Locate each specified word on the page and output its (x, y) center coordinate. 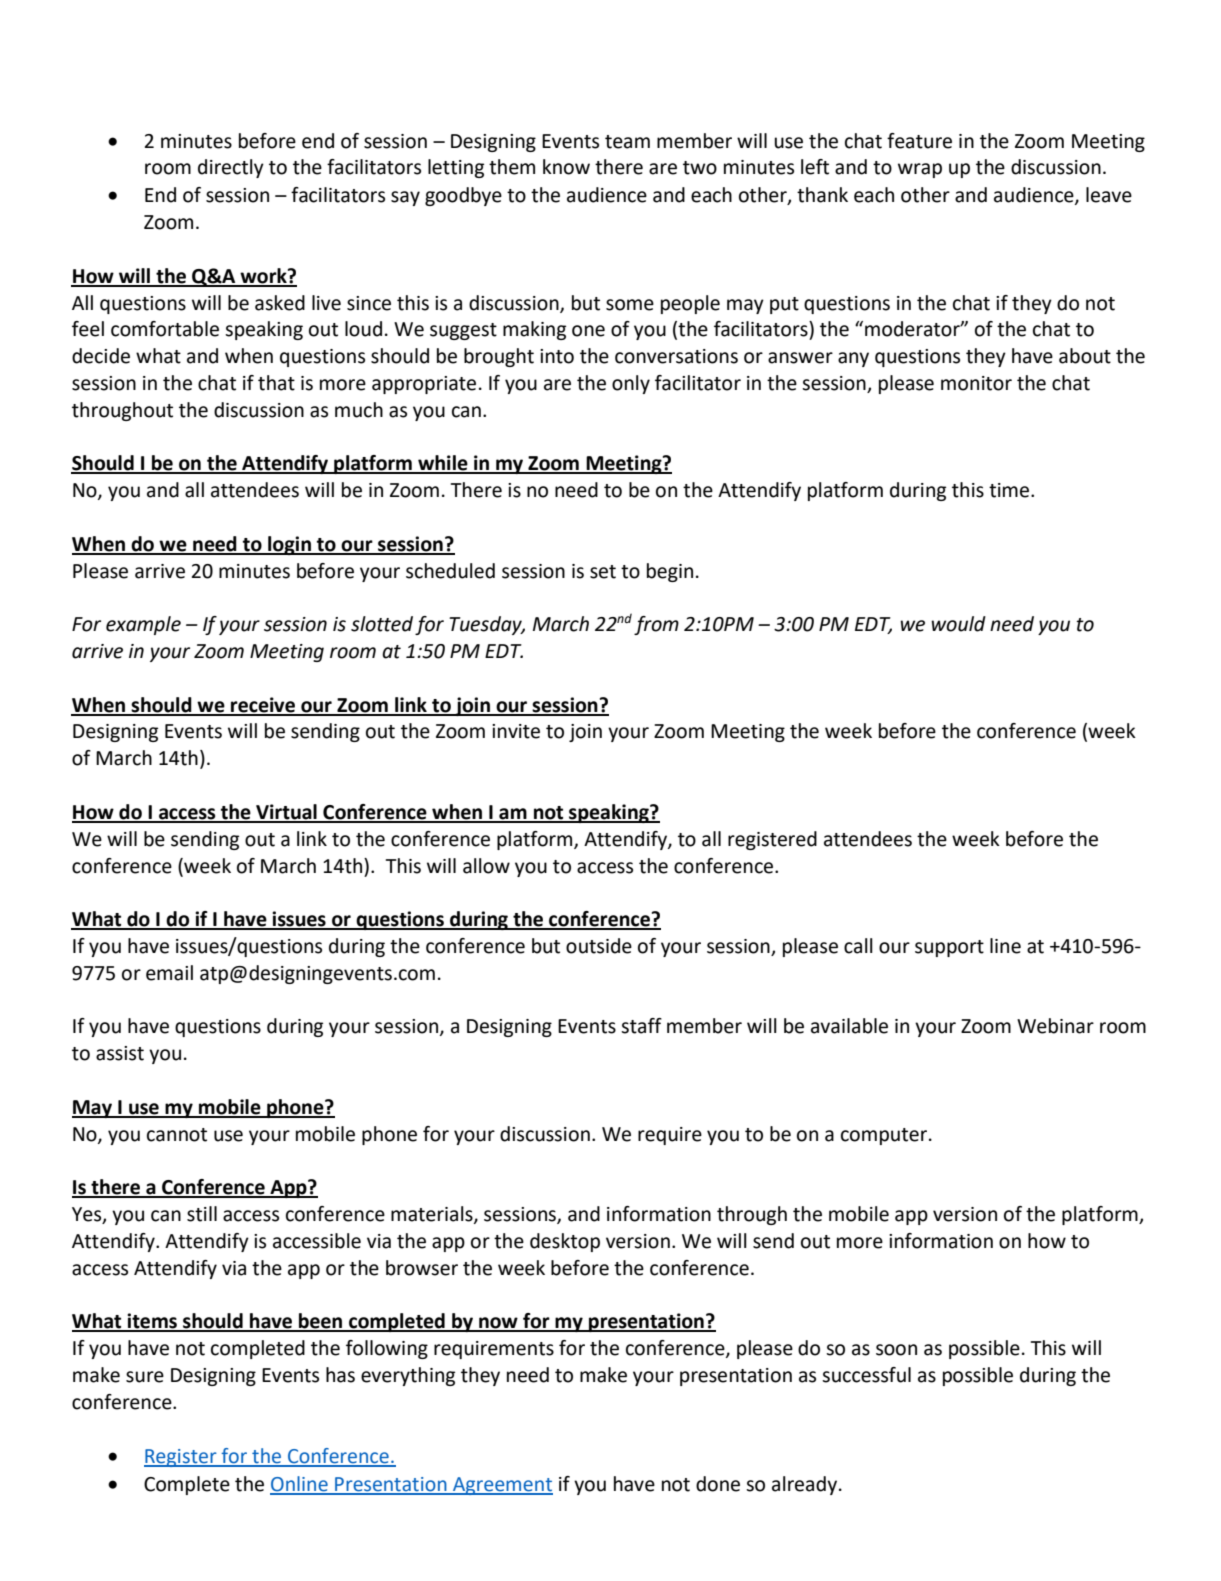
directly (231, 168)
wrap (920, 170)
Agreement (502, 1486)
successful (866, 1375)
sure (145, 1377)
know (566, 167)
